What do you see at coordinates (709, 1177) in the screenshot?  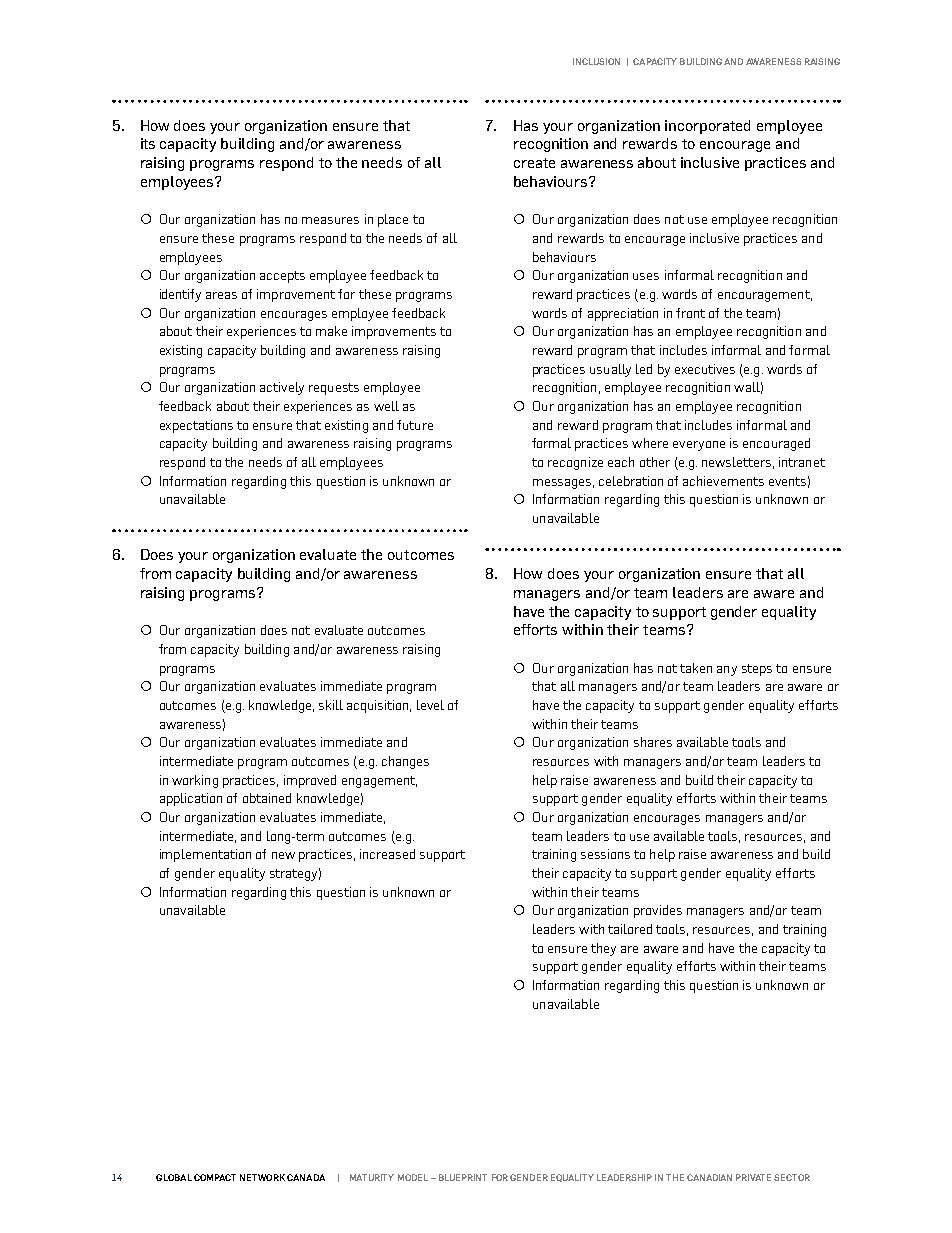 I see `CANADIAN` at bounding box center [709, 1177].
